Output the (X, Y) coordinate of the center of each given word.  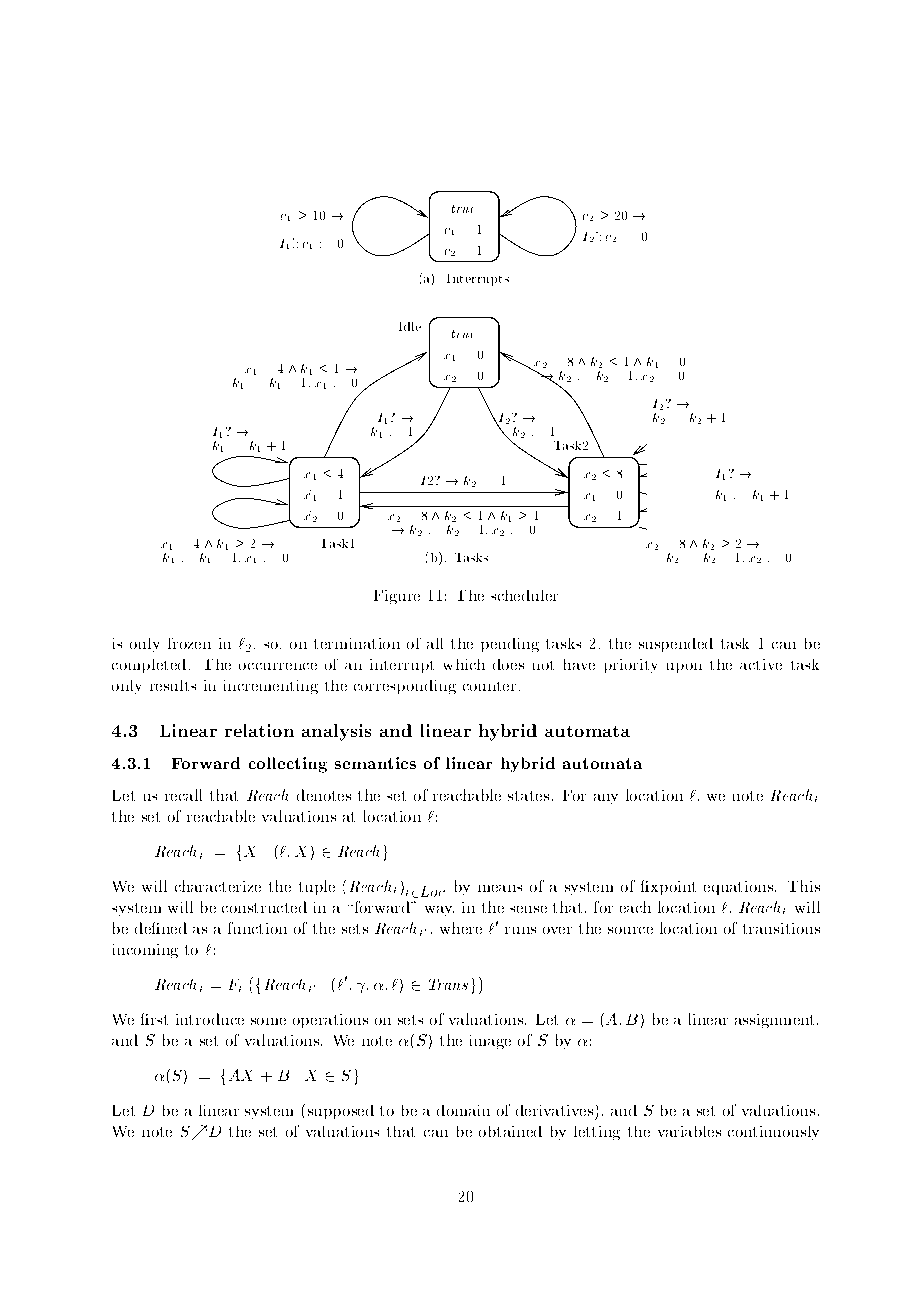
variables (689, 1131)
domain (463, 1110)
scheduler (524, 595)
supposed (341, 1112)
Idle (410, 326)
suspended (676, 645)
